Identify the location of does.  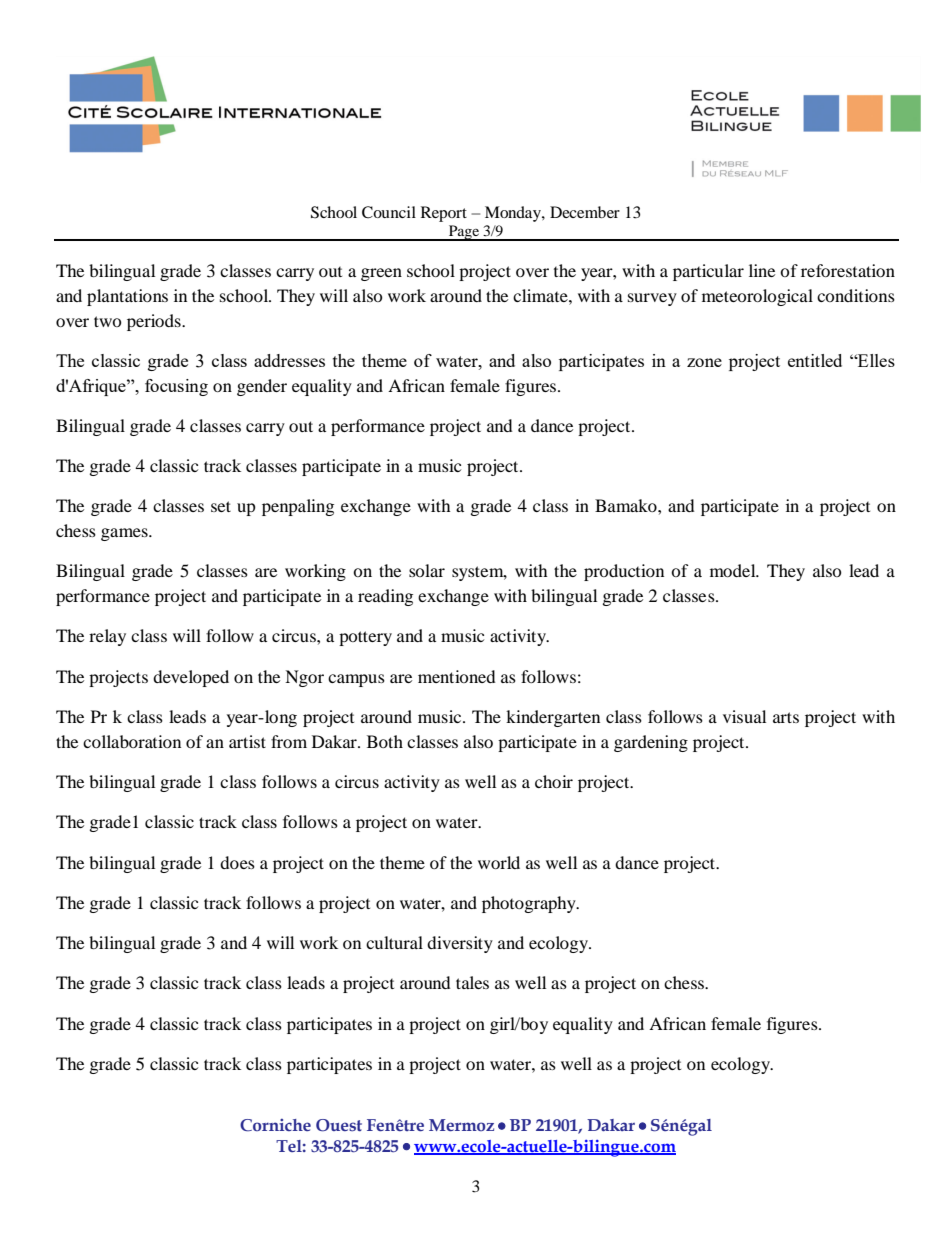
(237, 862).
